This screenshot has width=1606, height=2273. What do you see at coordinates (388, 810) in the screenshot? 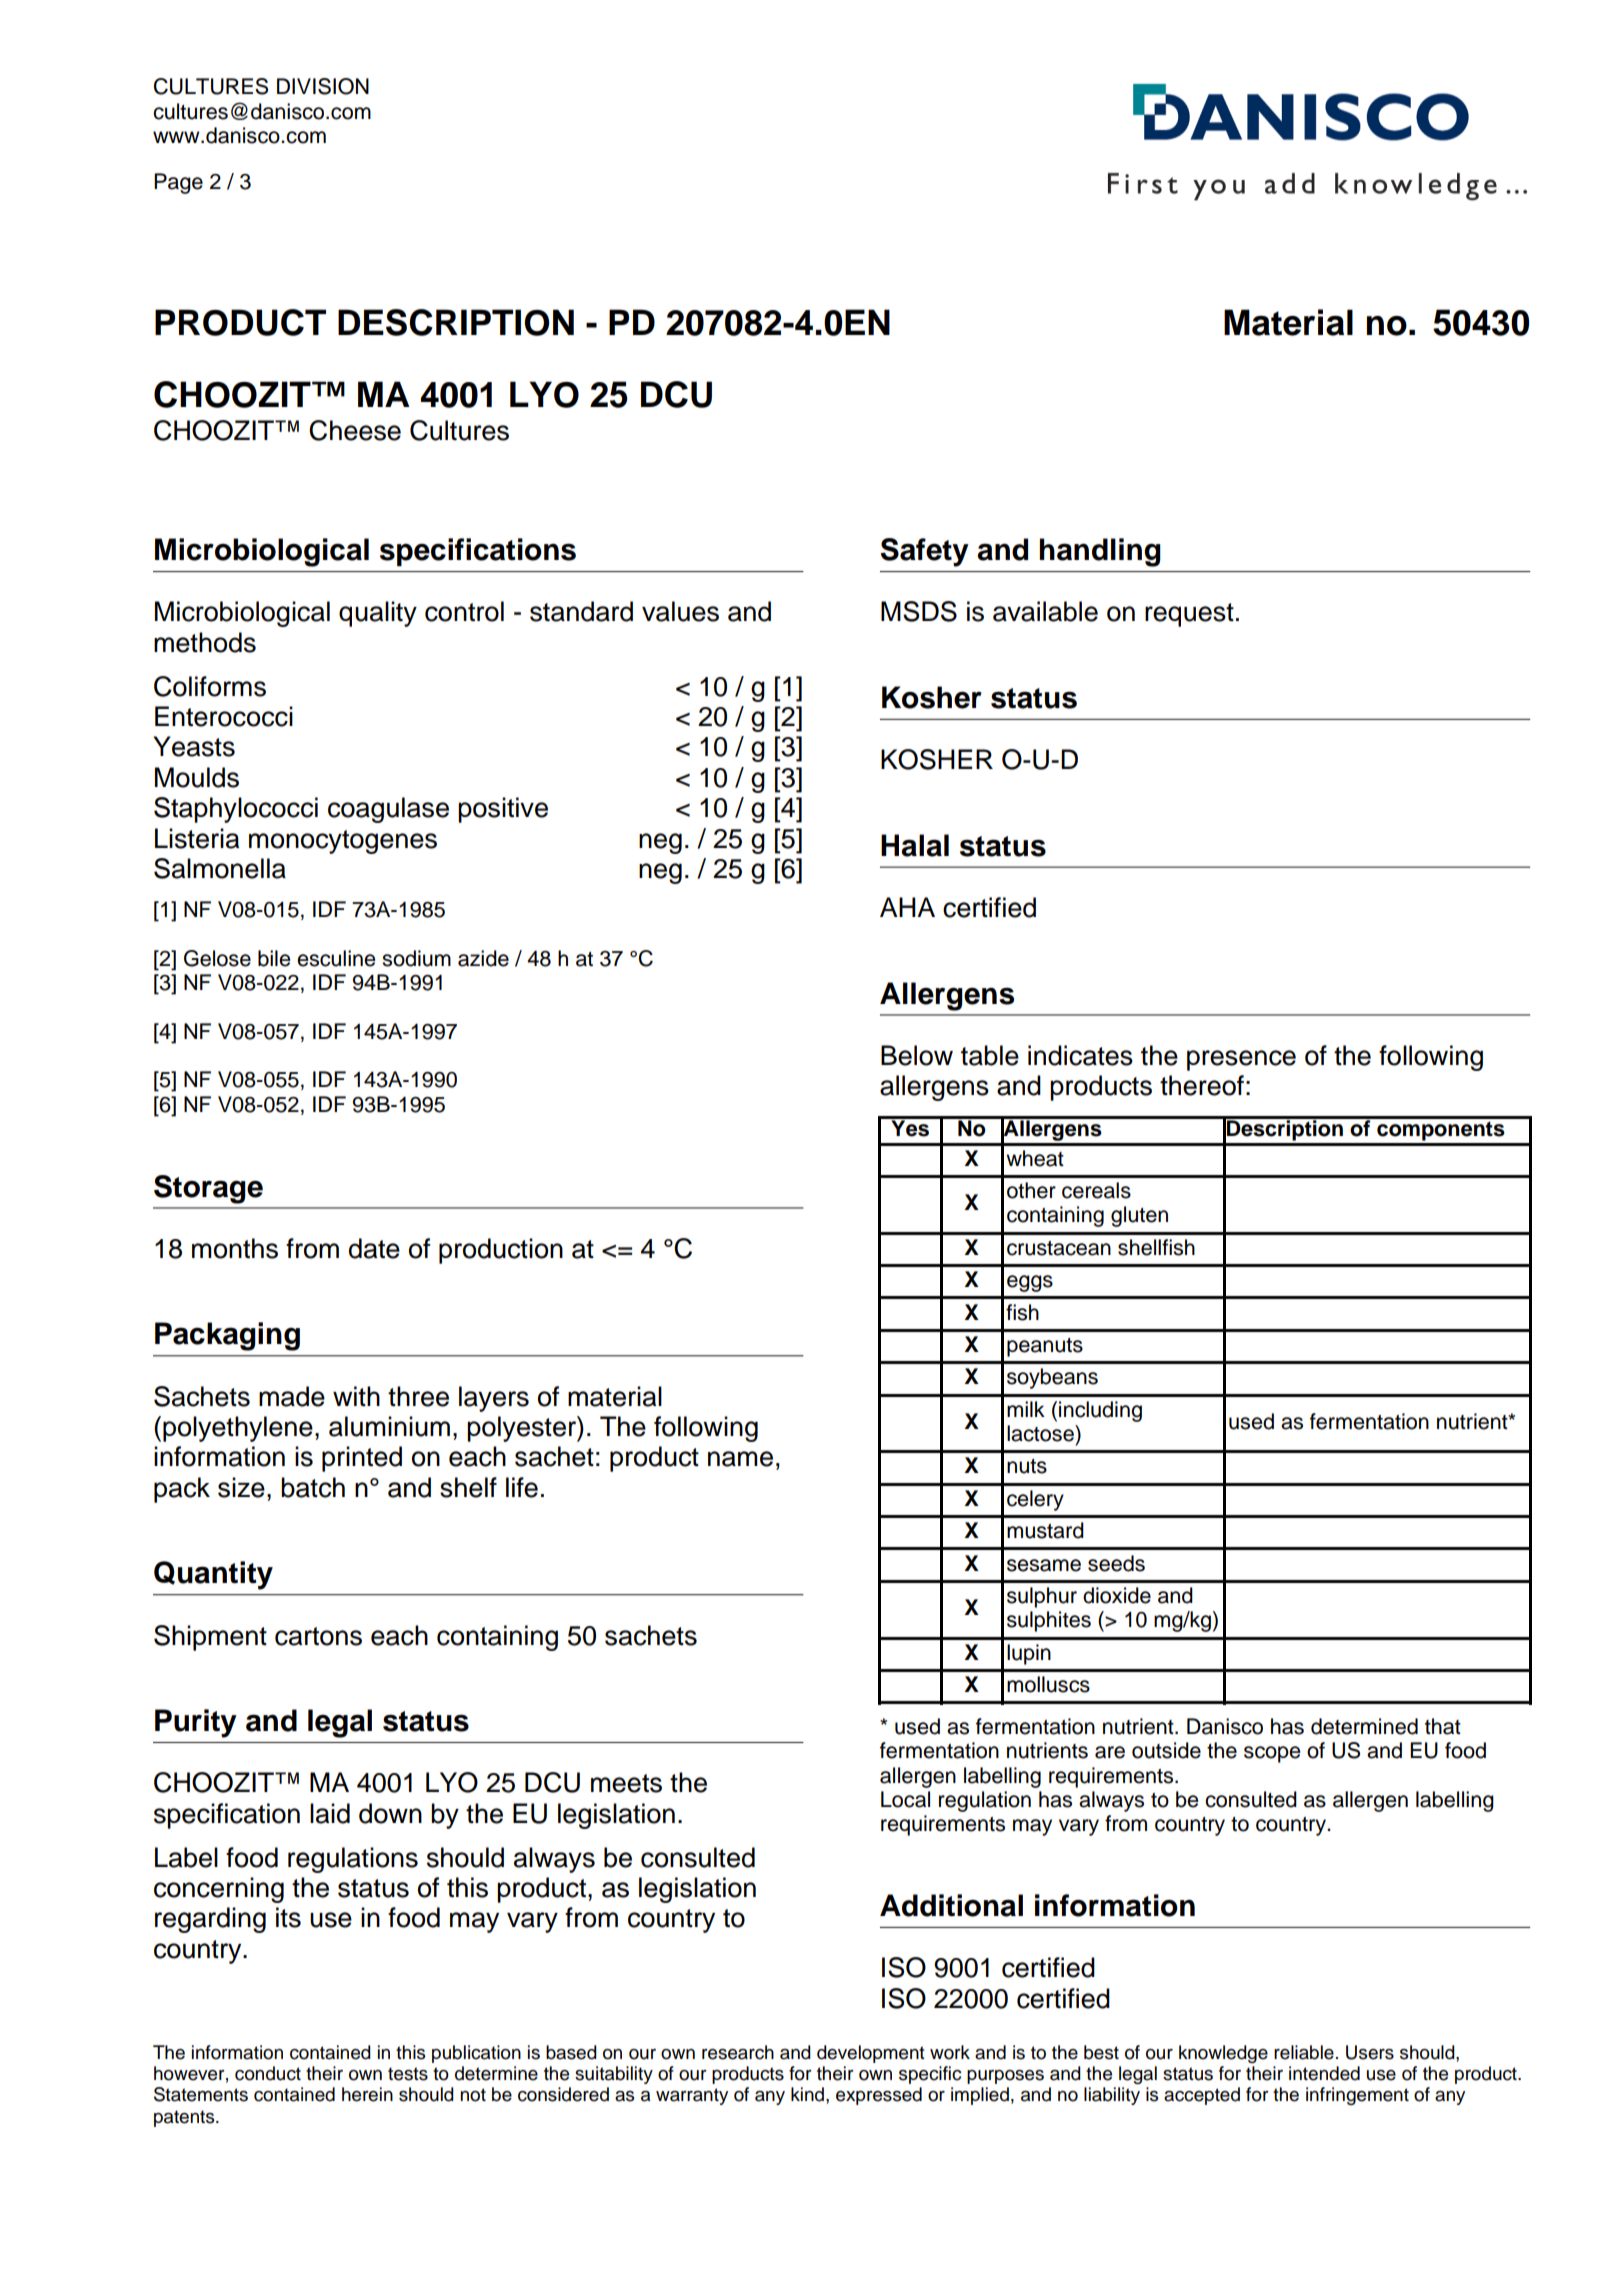
I see `coagulase` at bounding box center [388, 810].
